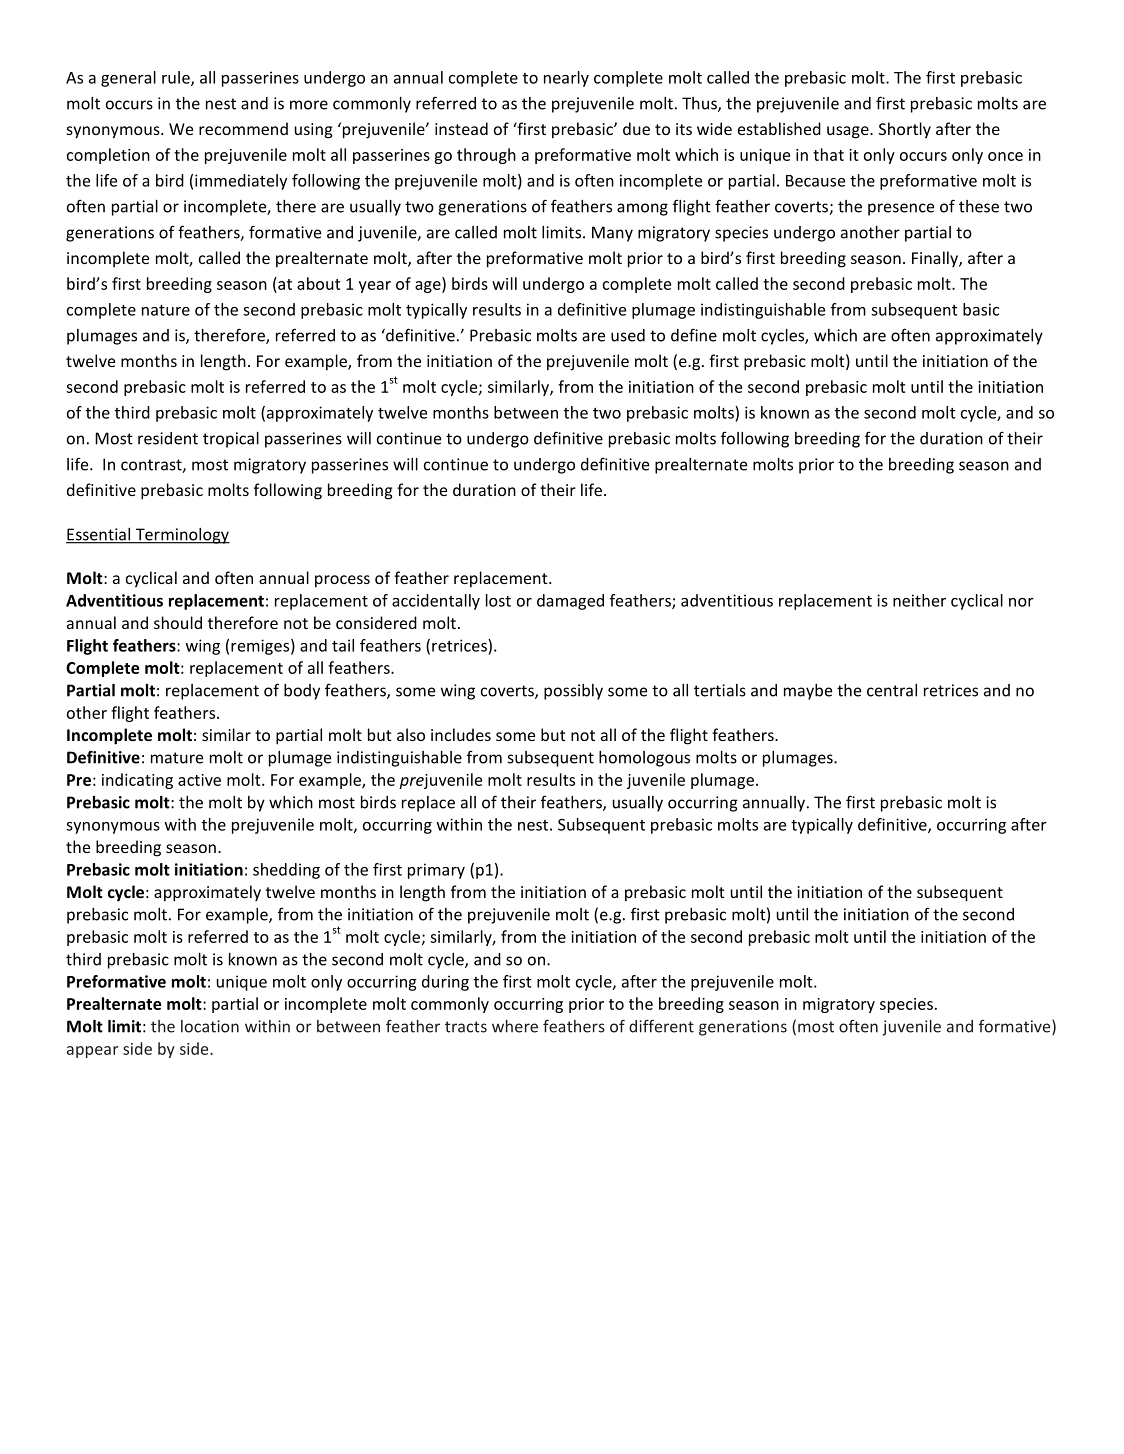 The image size is (1124, 1454). Describe the element at coordinates (243, 128) in the screenshot. I see `recommend` at that location.
